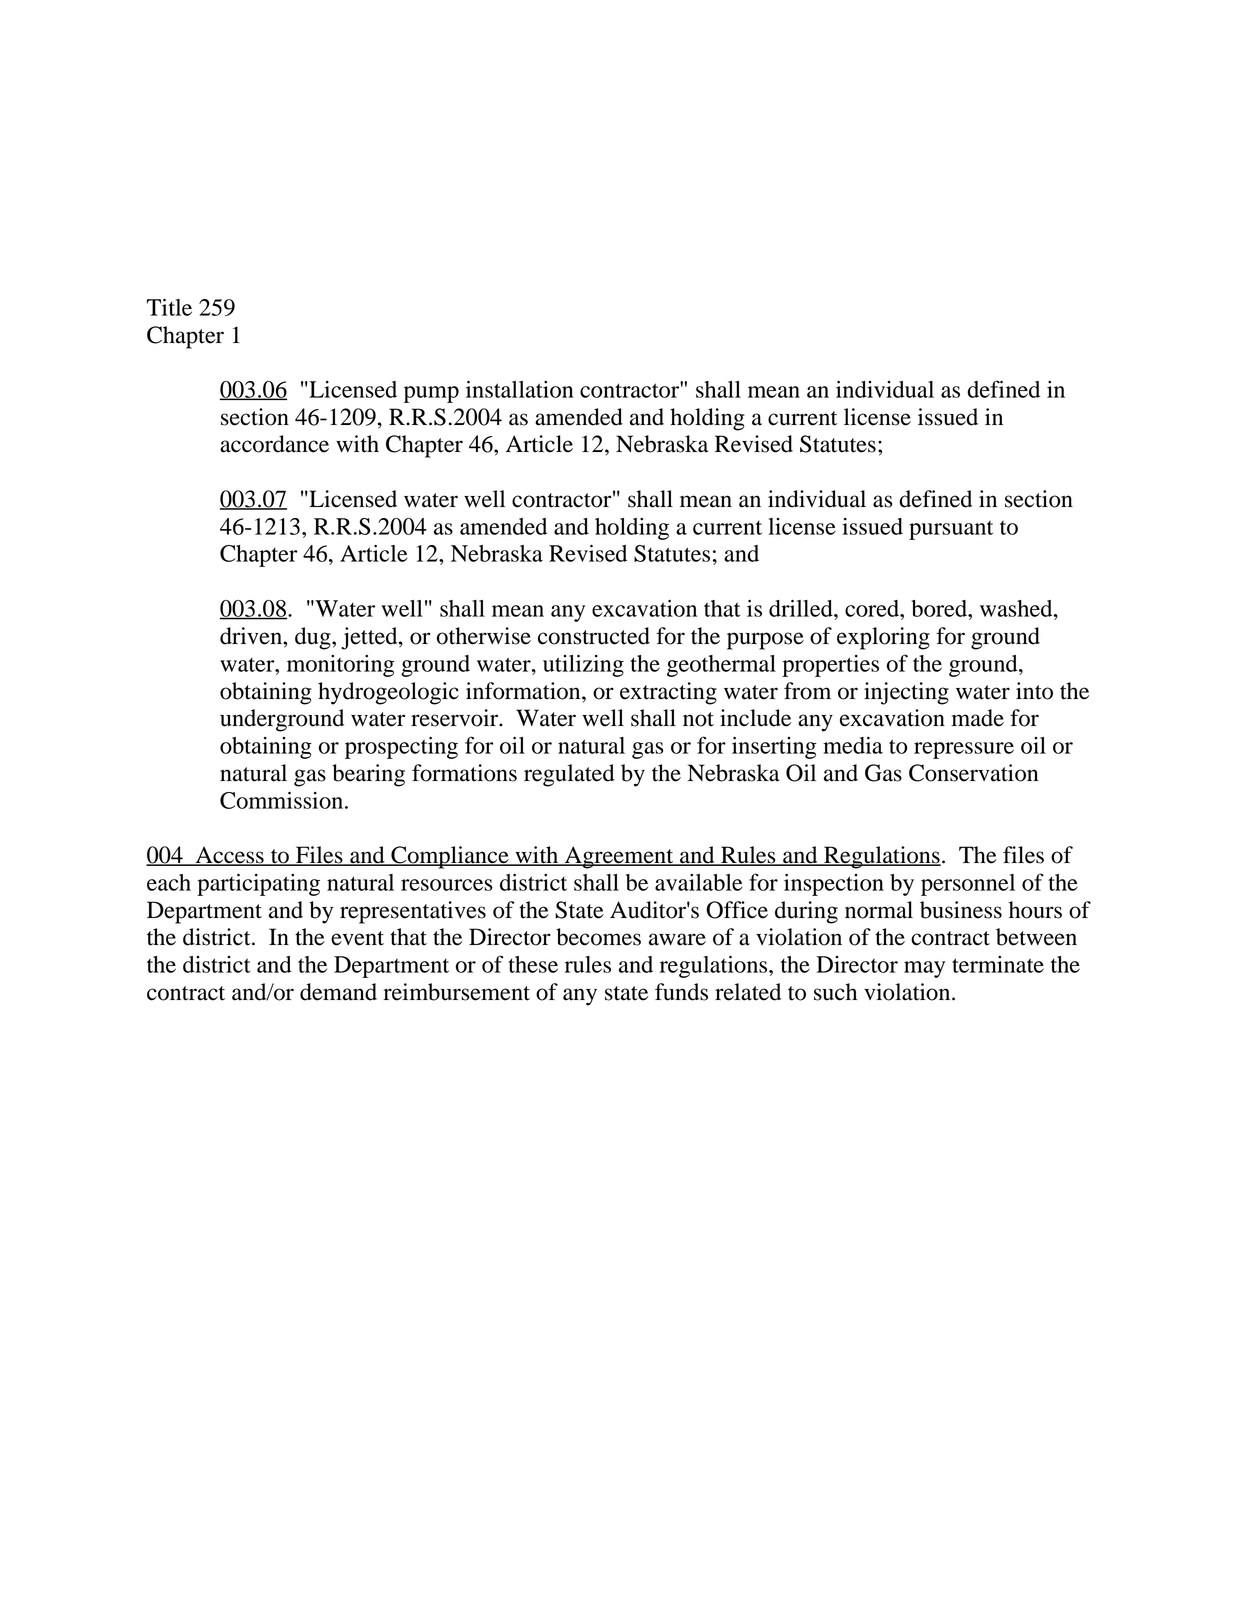  Describe the element at coordinates (883, 638) in the page. I see `exploring` at that location.
